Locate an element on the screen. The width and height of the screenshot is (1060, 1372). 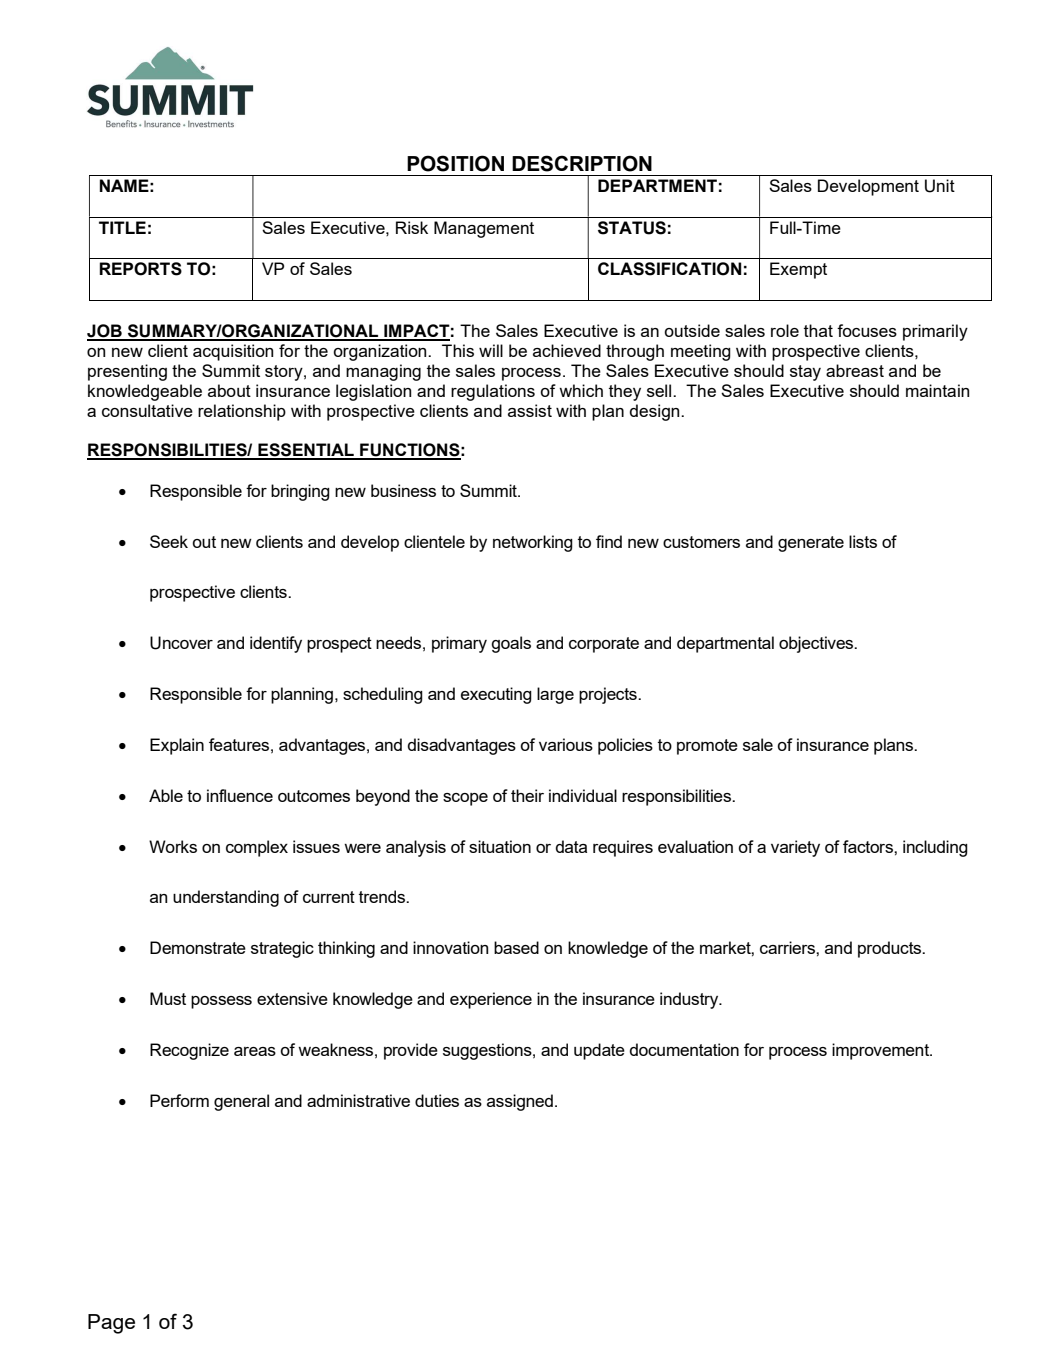
abreast is located at coordinates (855, 370).
